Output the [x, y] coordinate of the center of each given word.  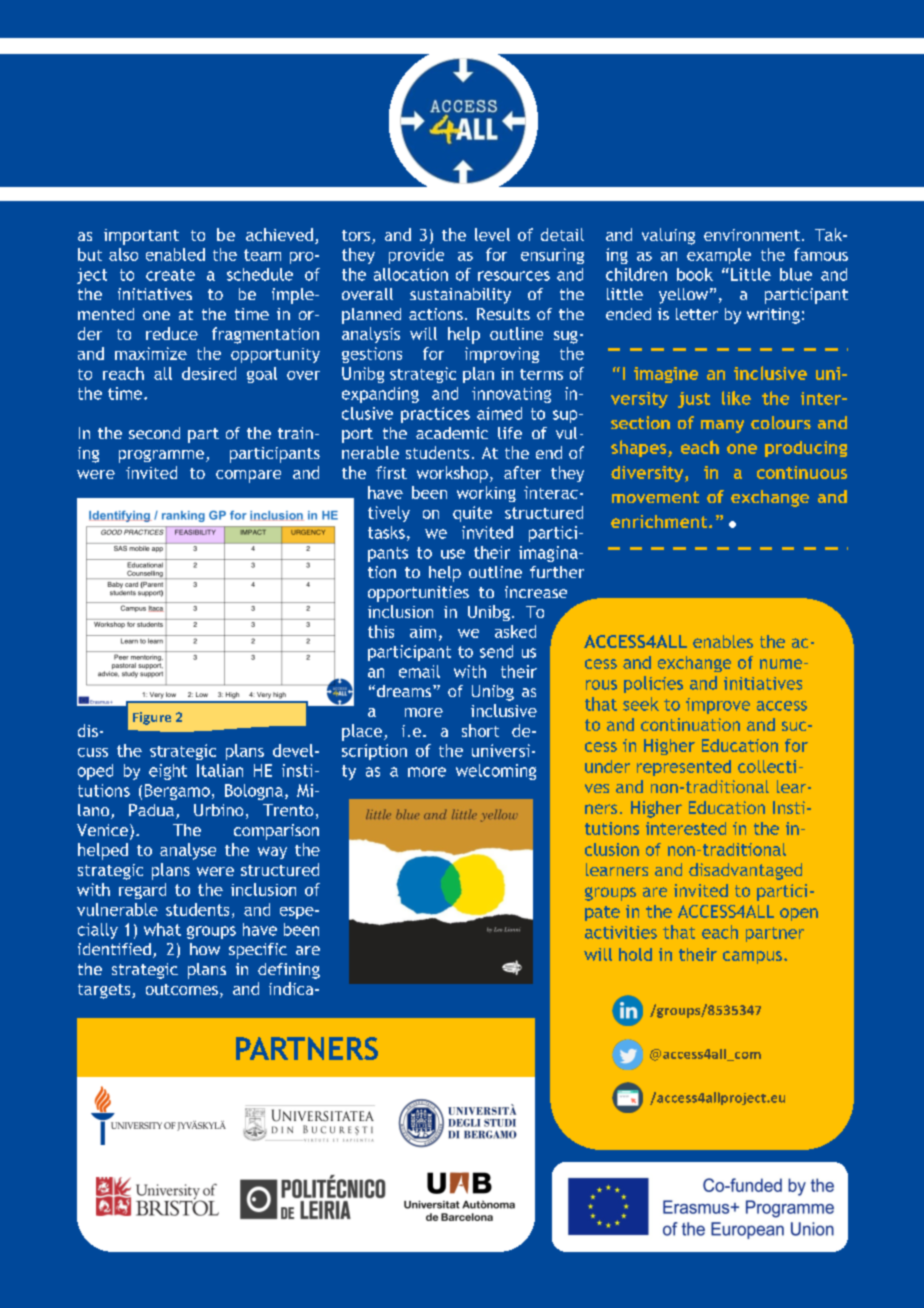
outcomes [182, 989]
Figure [152, 718]
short [480, 730]
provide [416, 256]
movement [655, 497]
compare [248, 476]
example [719, 256]
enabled [175, 254]
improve [718, 706]
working [486, 494]
